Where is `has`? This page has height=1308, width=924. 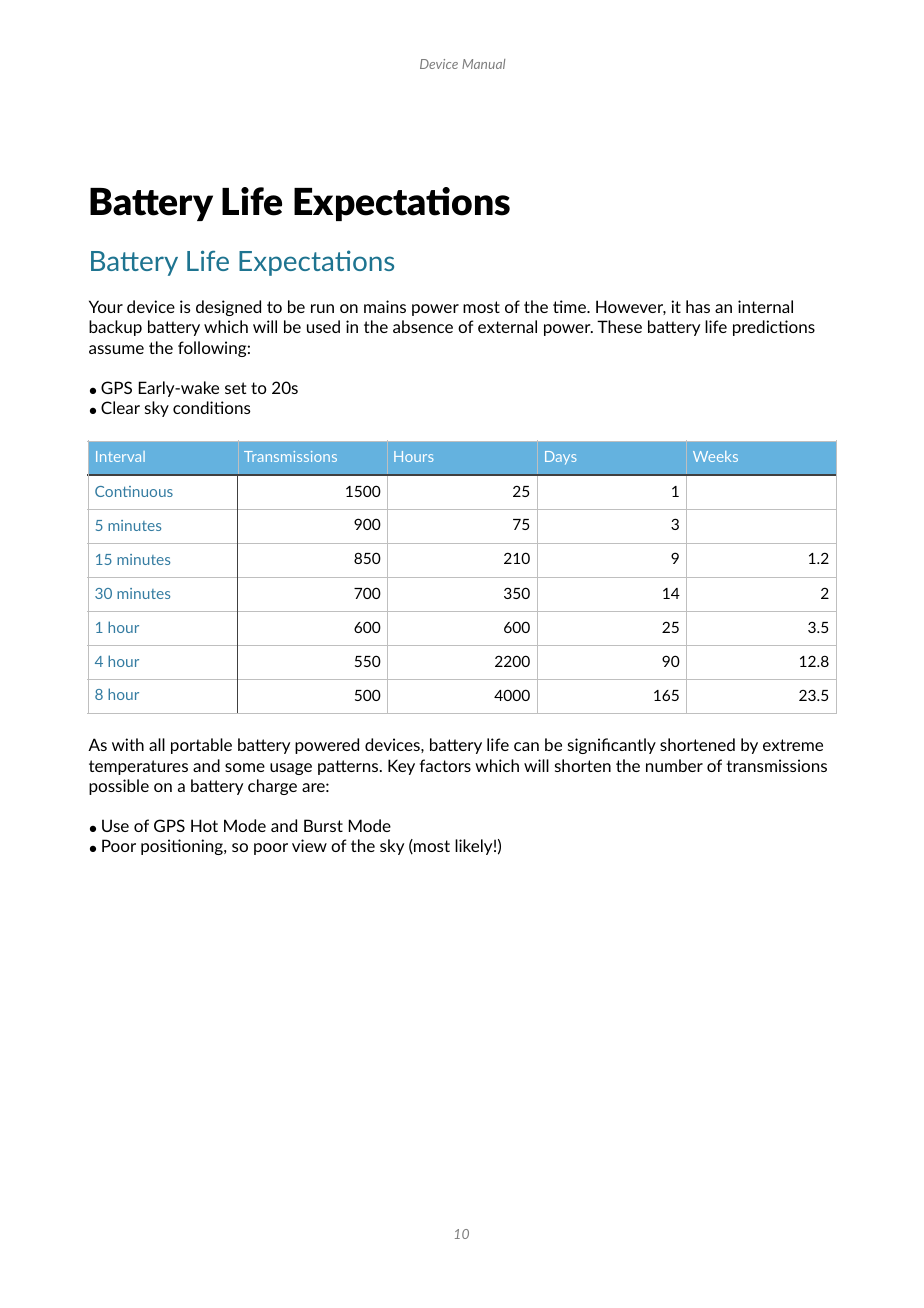
has is located at coordinates (698, 306).
